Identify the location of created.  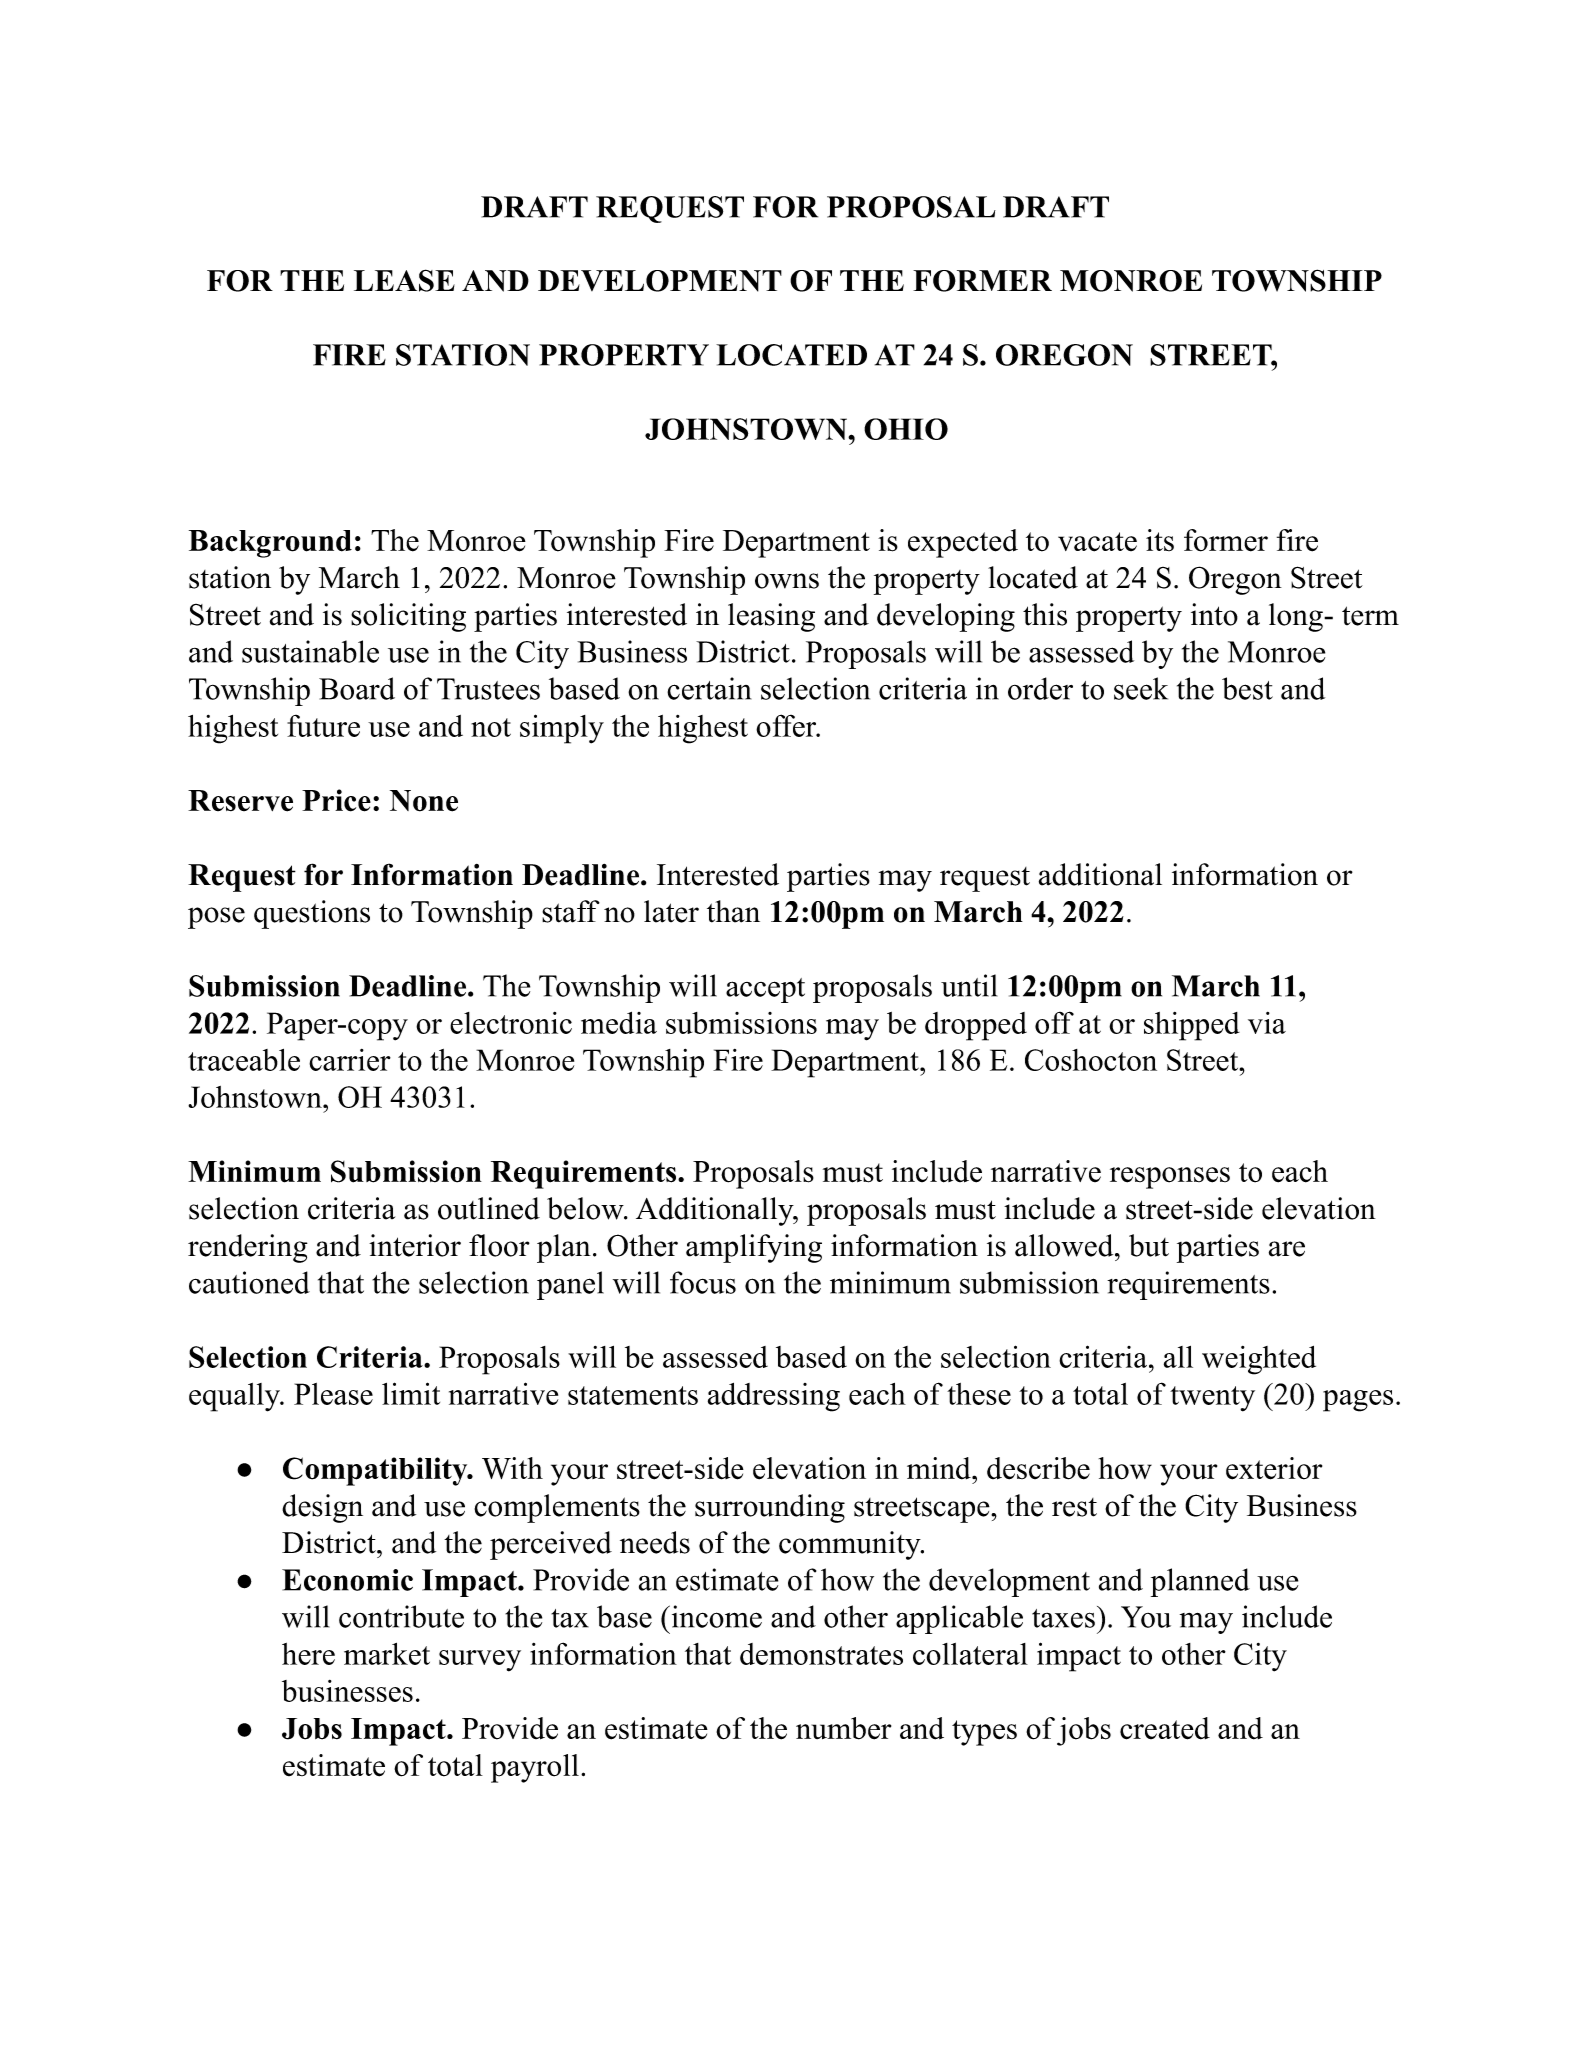
(1165, 1728).
